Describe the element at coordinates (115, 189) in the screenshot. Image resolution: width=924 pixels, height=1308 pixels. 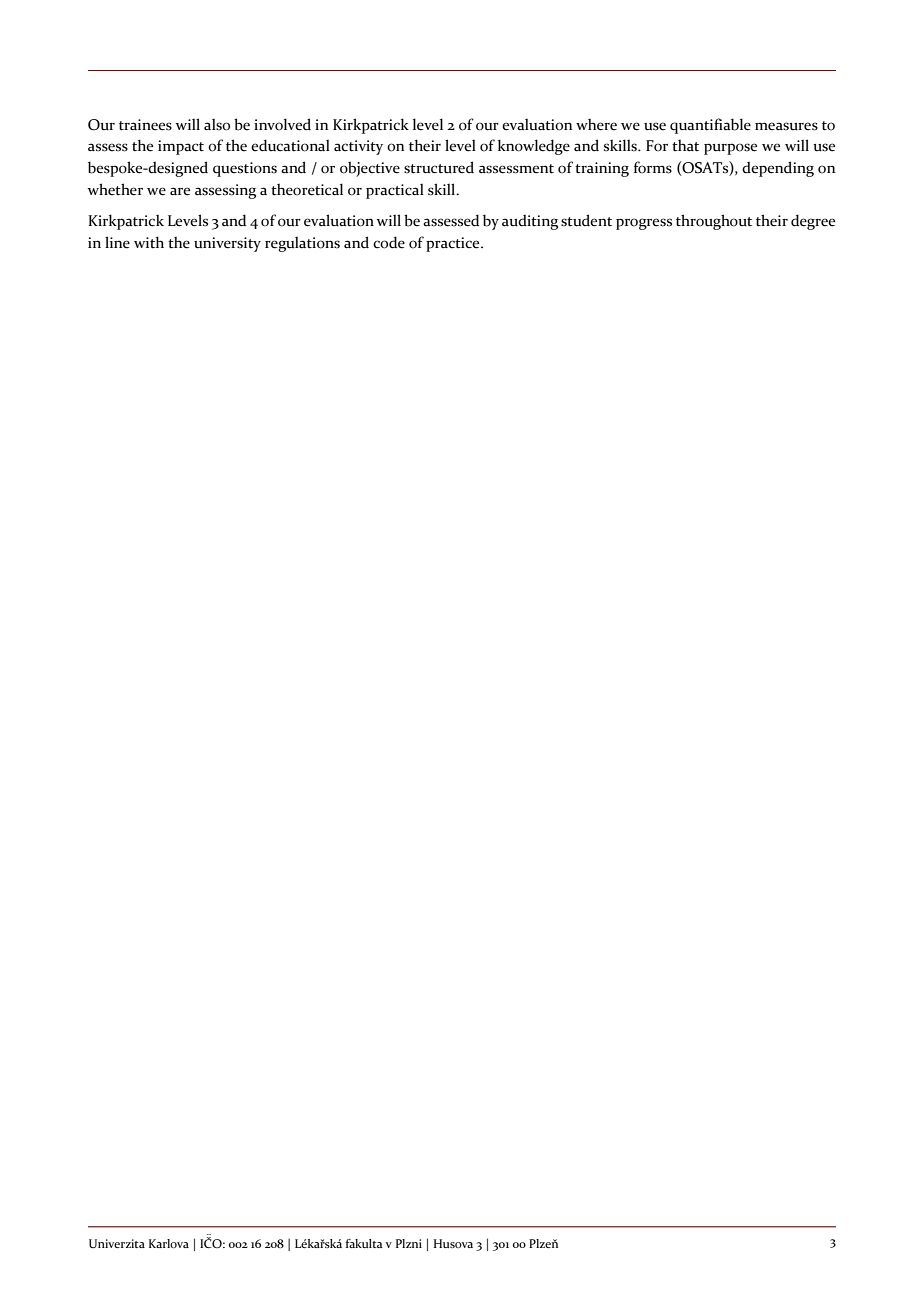
I see `whether` at that location.
